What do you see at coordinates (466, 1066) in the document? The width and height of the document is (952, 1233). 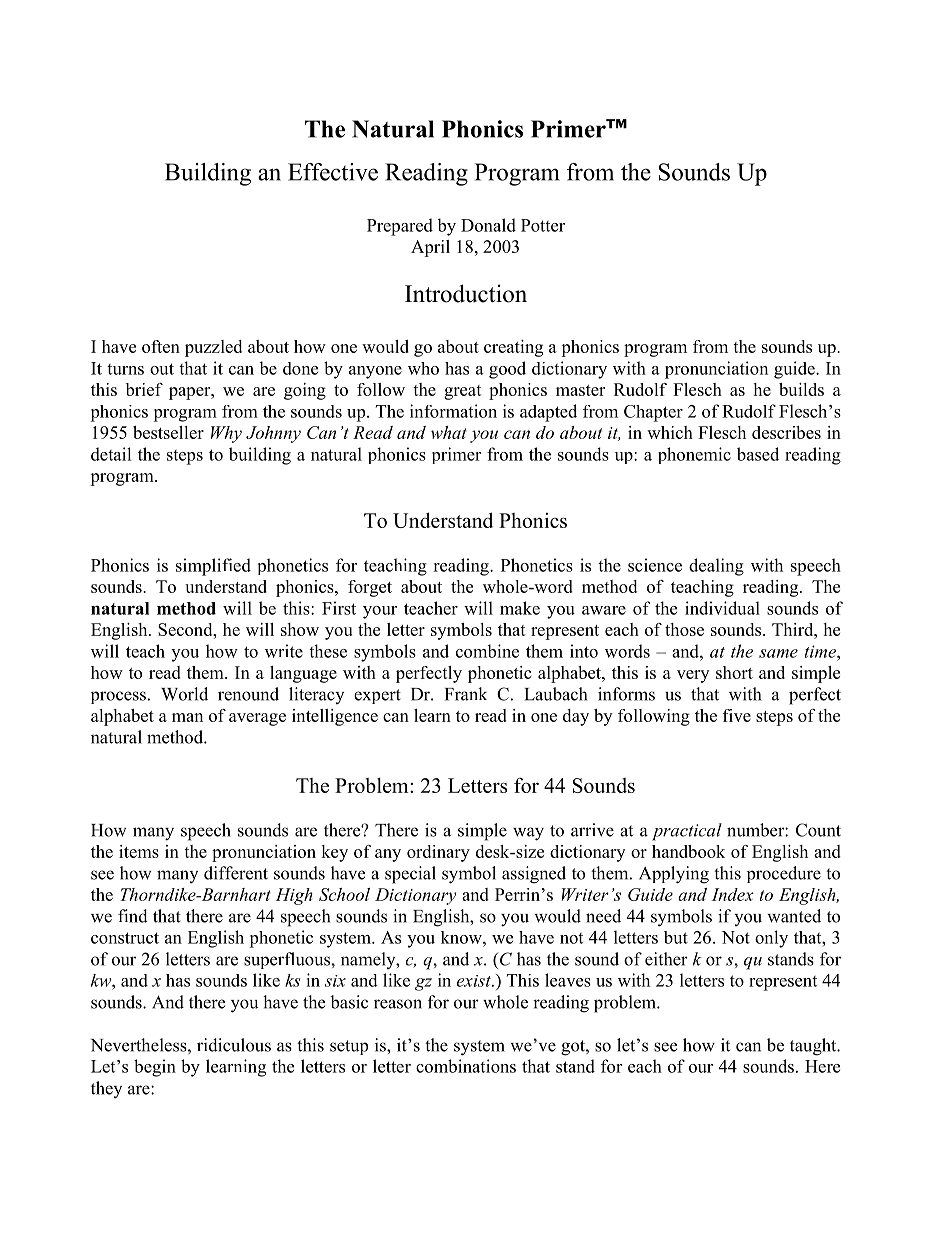 I see `combinations` at bounding box center [466, 1066].
